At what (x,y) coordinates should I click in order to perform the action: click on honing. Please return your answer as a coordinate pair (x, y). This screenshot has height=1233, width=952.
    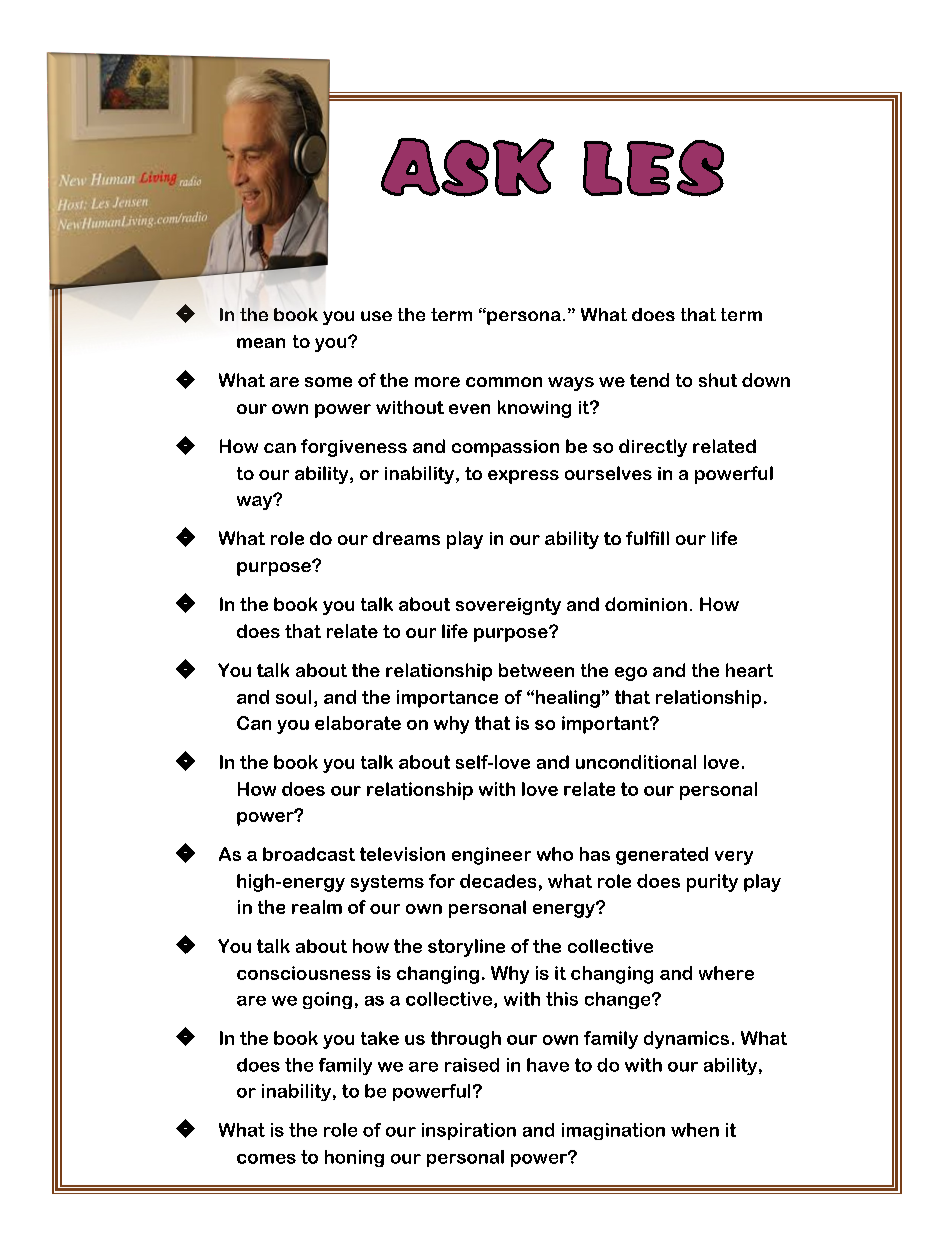
    Looking at the image, I should click on (354, 1158).
